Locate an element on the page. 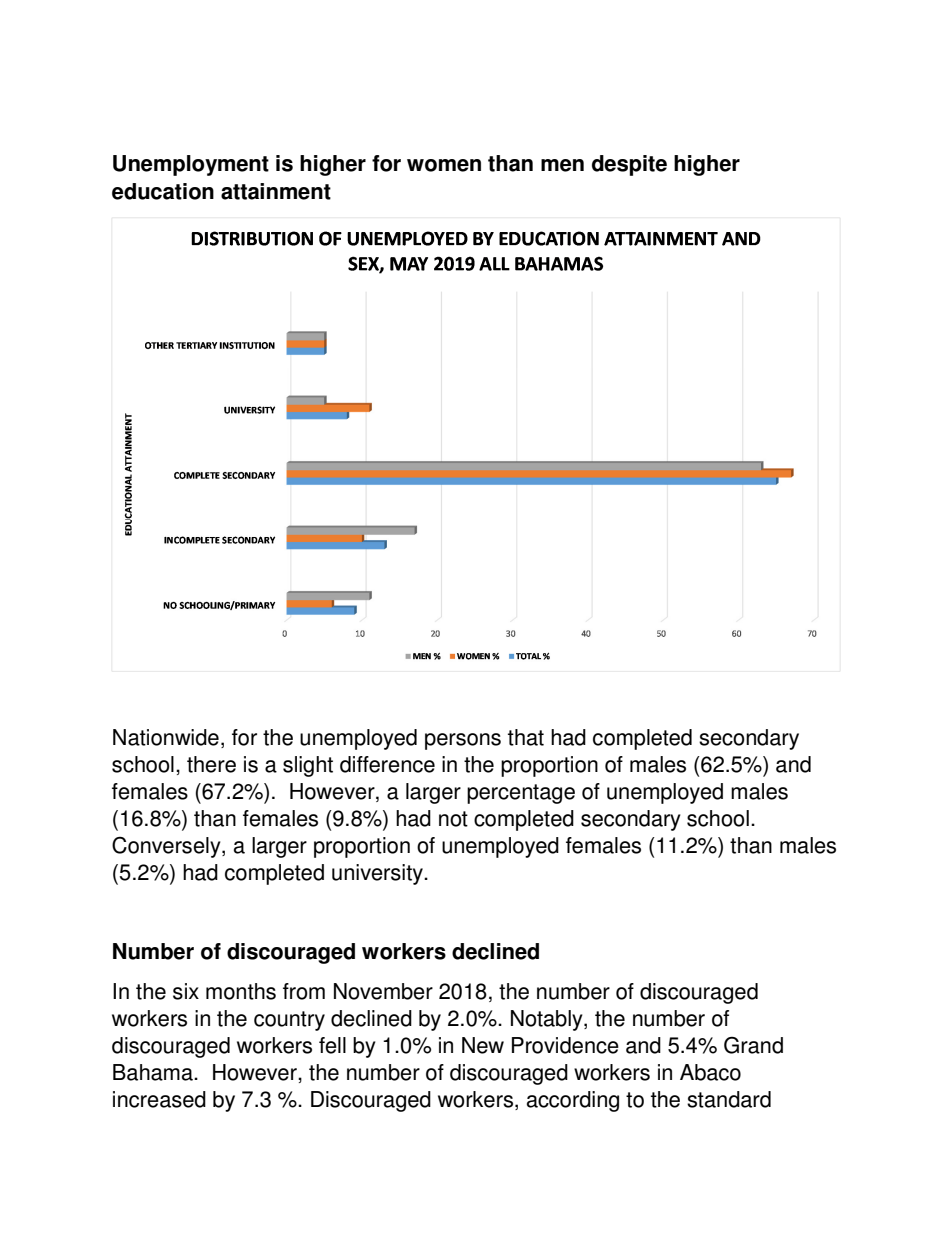 The image size is (952, 1233). Nationwide is located at coordinates (166, 737).
